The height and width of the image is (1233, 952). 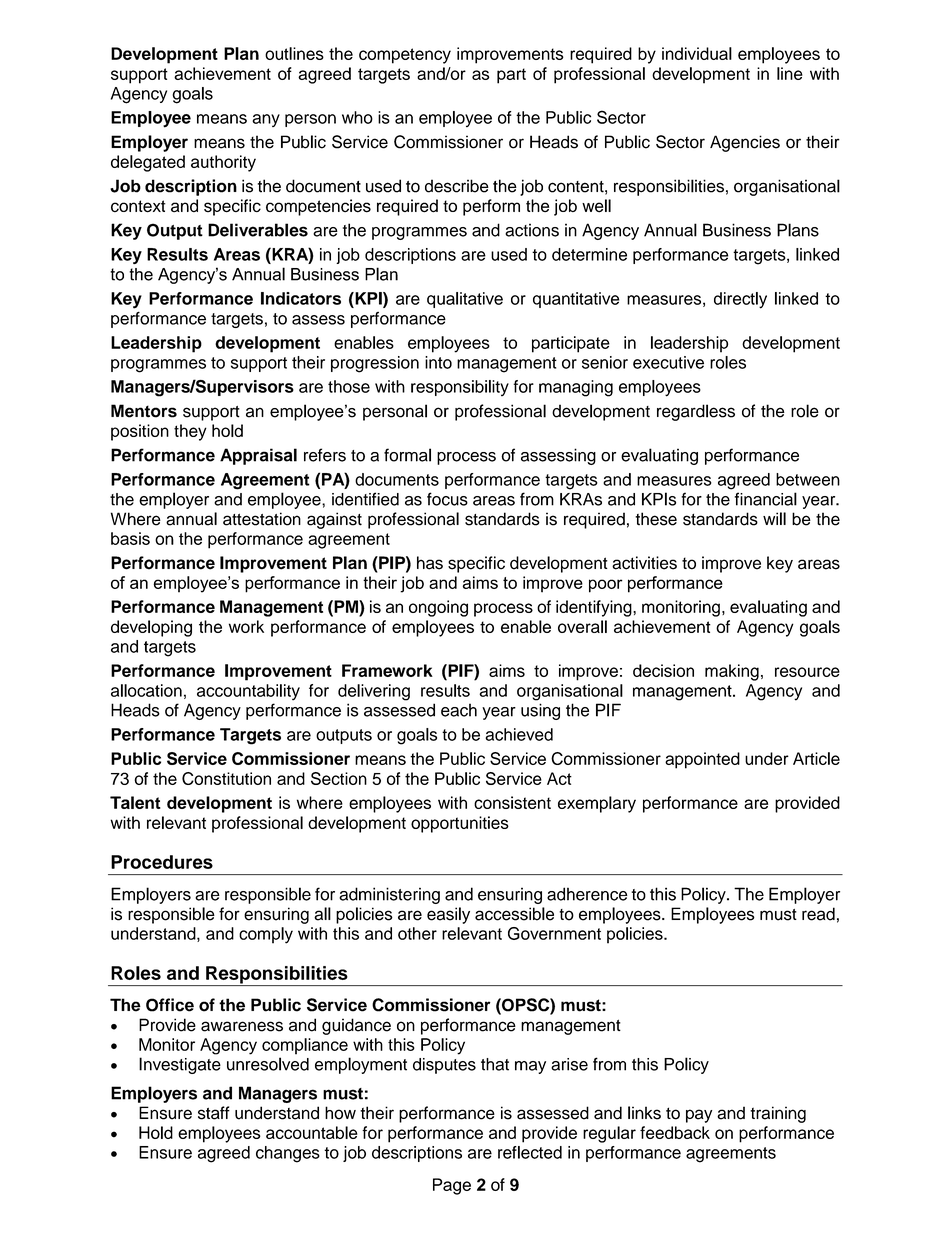 What do you see at coordinates (732, 672) in the image?
I see `making` at bounding box center [732, 672].
